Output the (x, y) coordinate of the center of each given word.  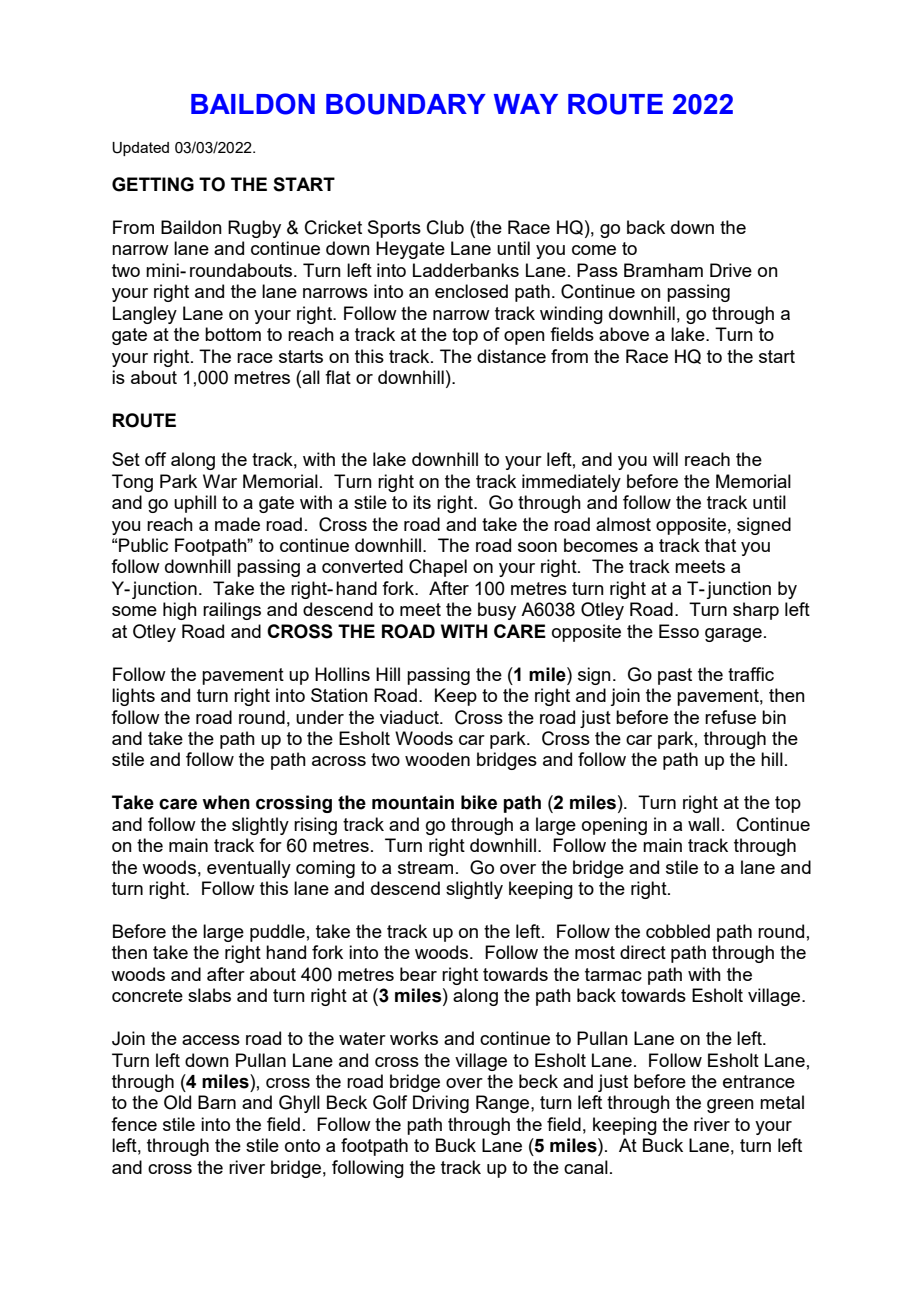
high (180, 611)
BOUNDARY (406, 104)
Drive (731, 270)
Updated (140, 149)
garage (733, 635)
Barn (217, 1102)
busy (497, 611)
